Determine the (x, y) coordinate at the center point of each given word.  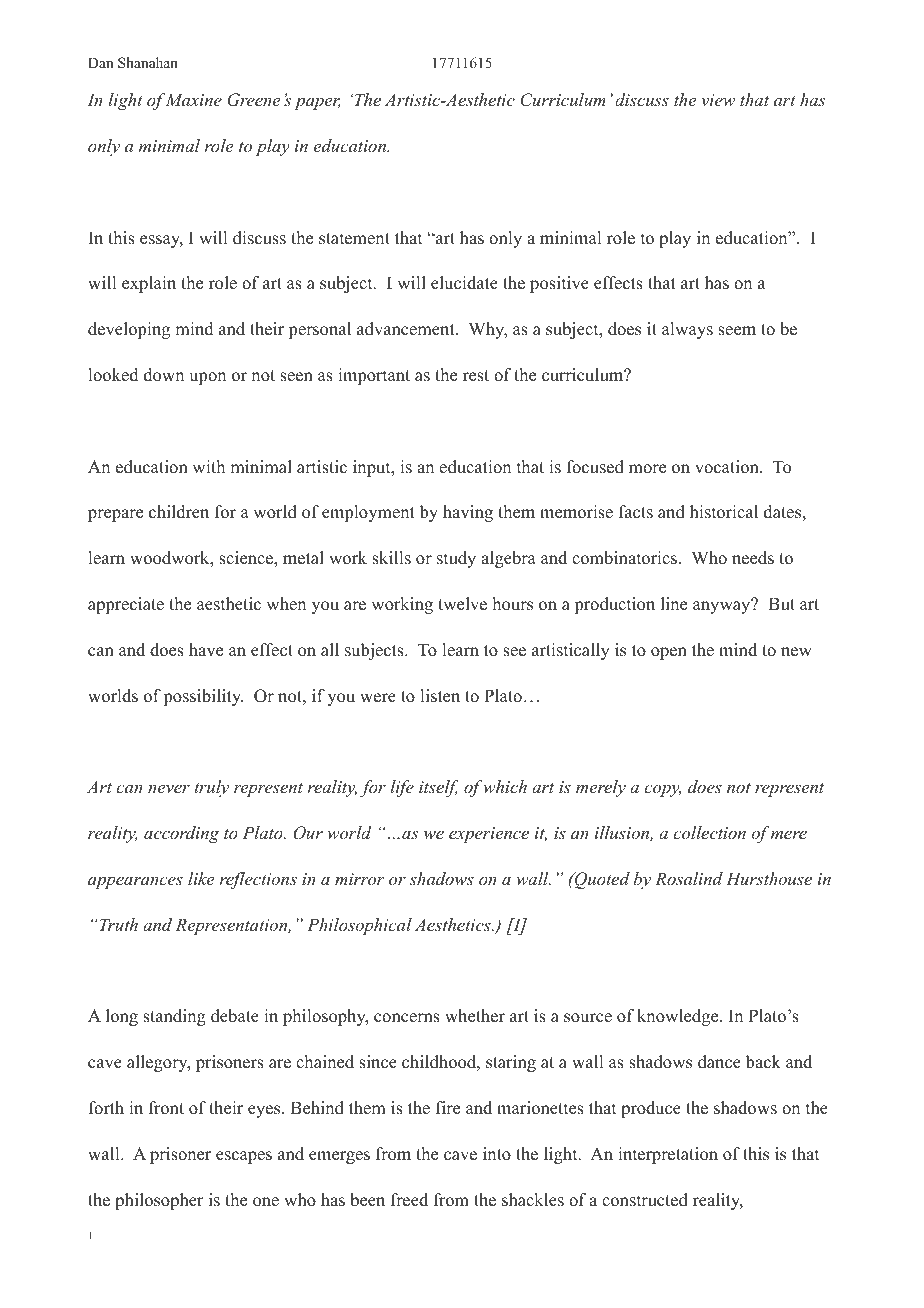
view (718, 100)
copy (662, 790)
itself (438, 788)
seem (737, 331)
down (164, 375)
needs (753, 558)
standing (174, 1017)
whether (475, 1016)
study (456, 559)
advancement (407, 329)
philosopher (159, 1201)
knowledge (679, 1017)
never (169, 788)
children (179, 512)
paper (317, 103)
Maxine (193, 99)
